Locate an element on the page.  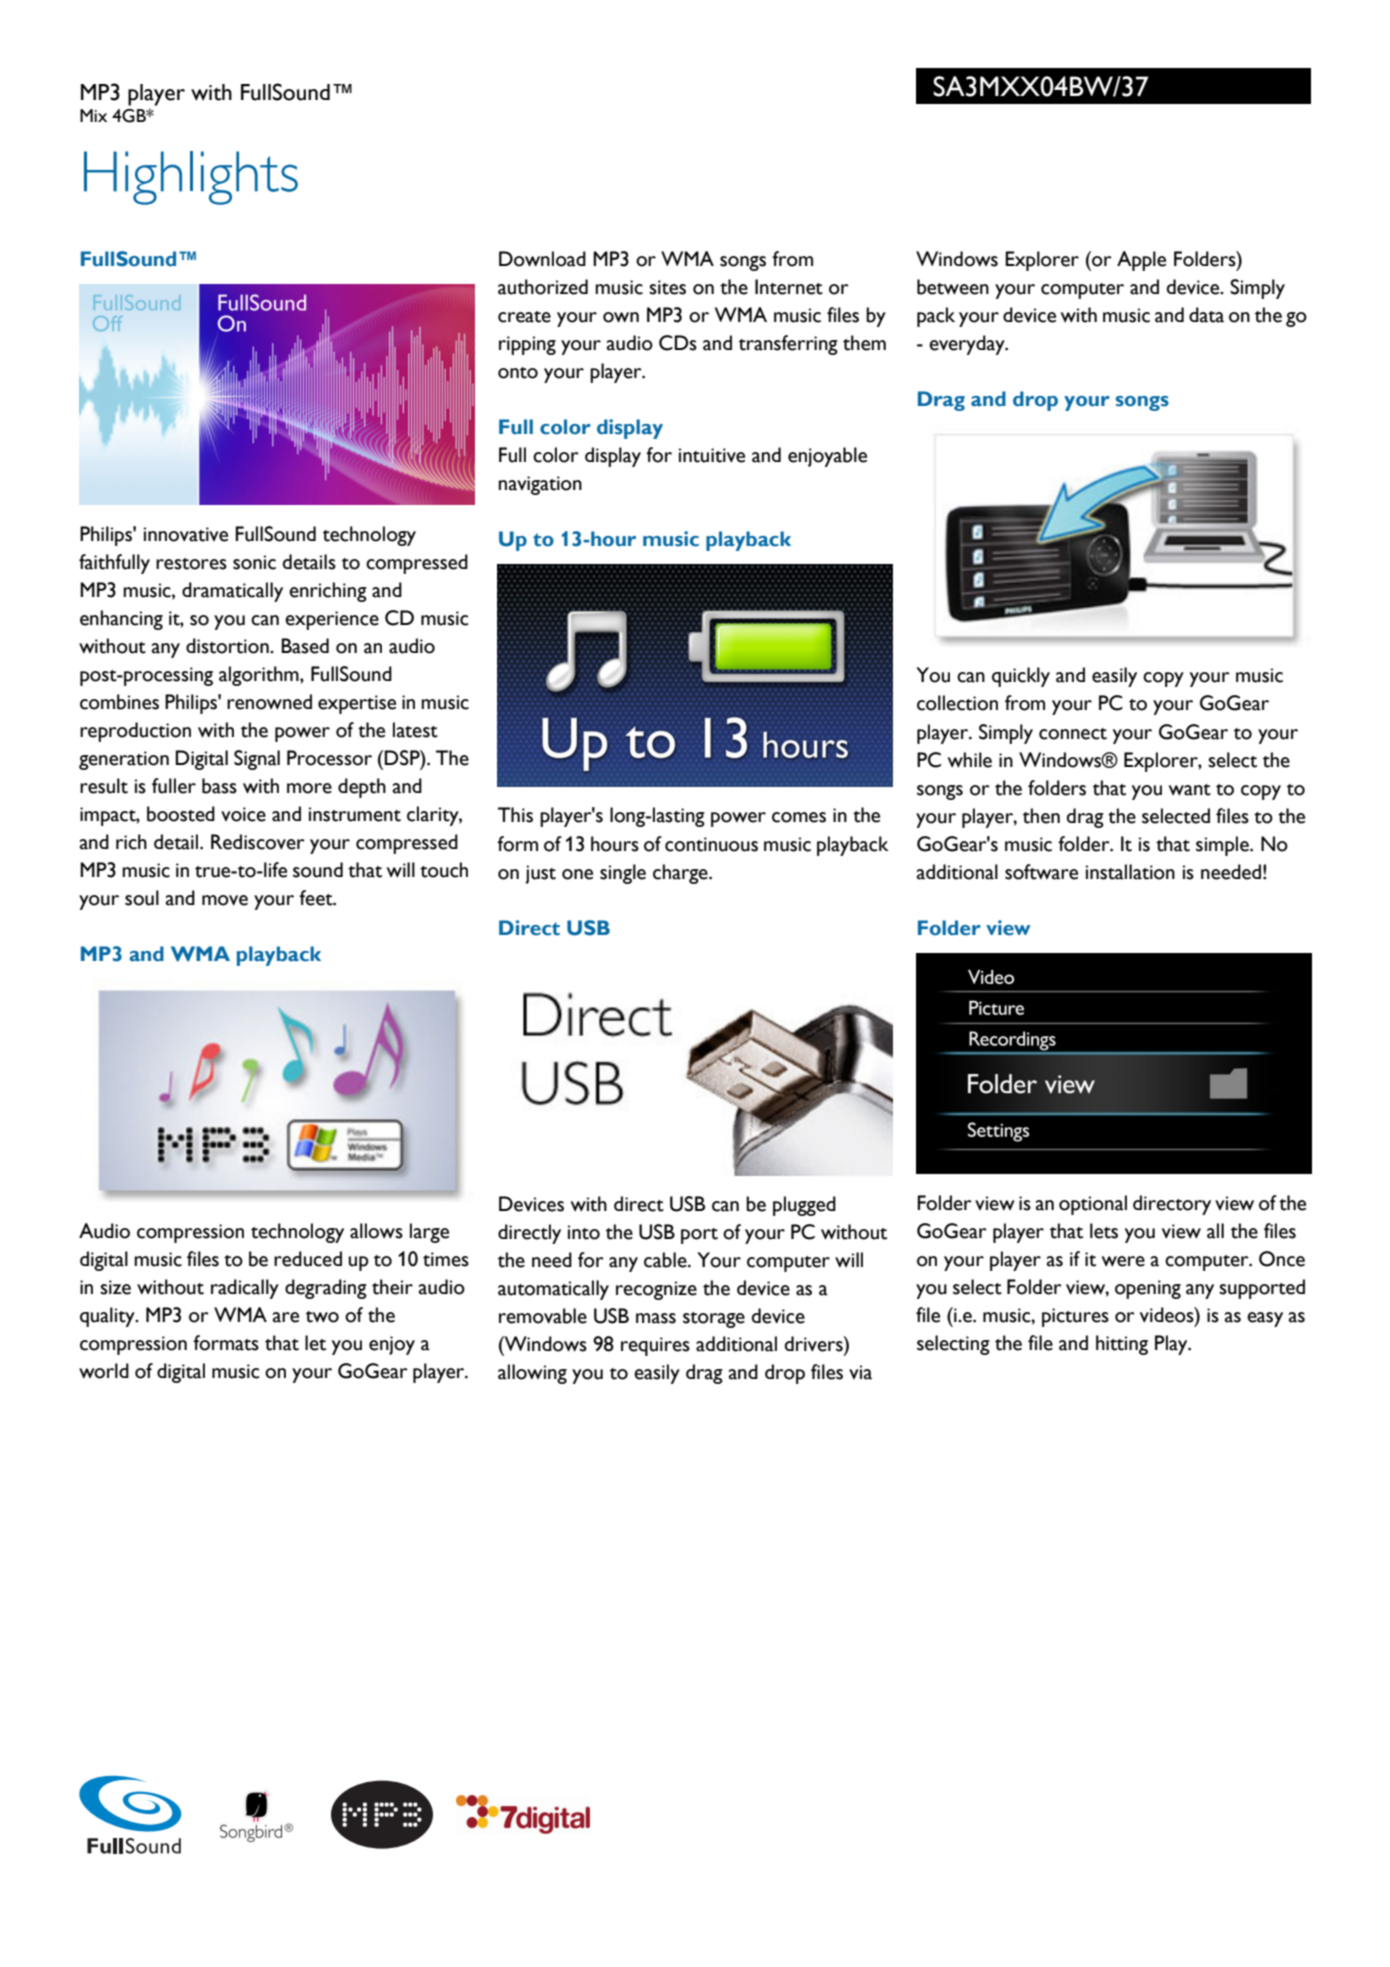
move is located at coordinates (225, 900).
